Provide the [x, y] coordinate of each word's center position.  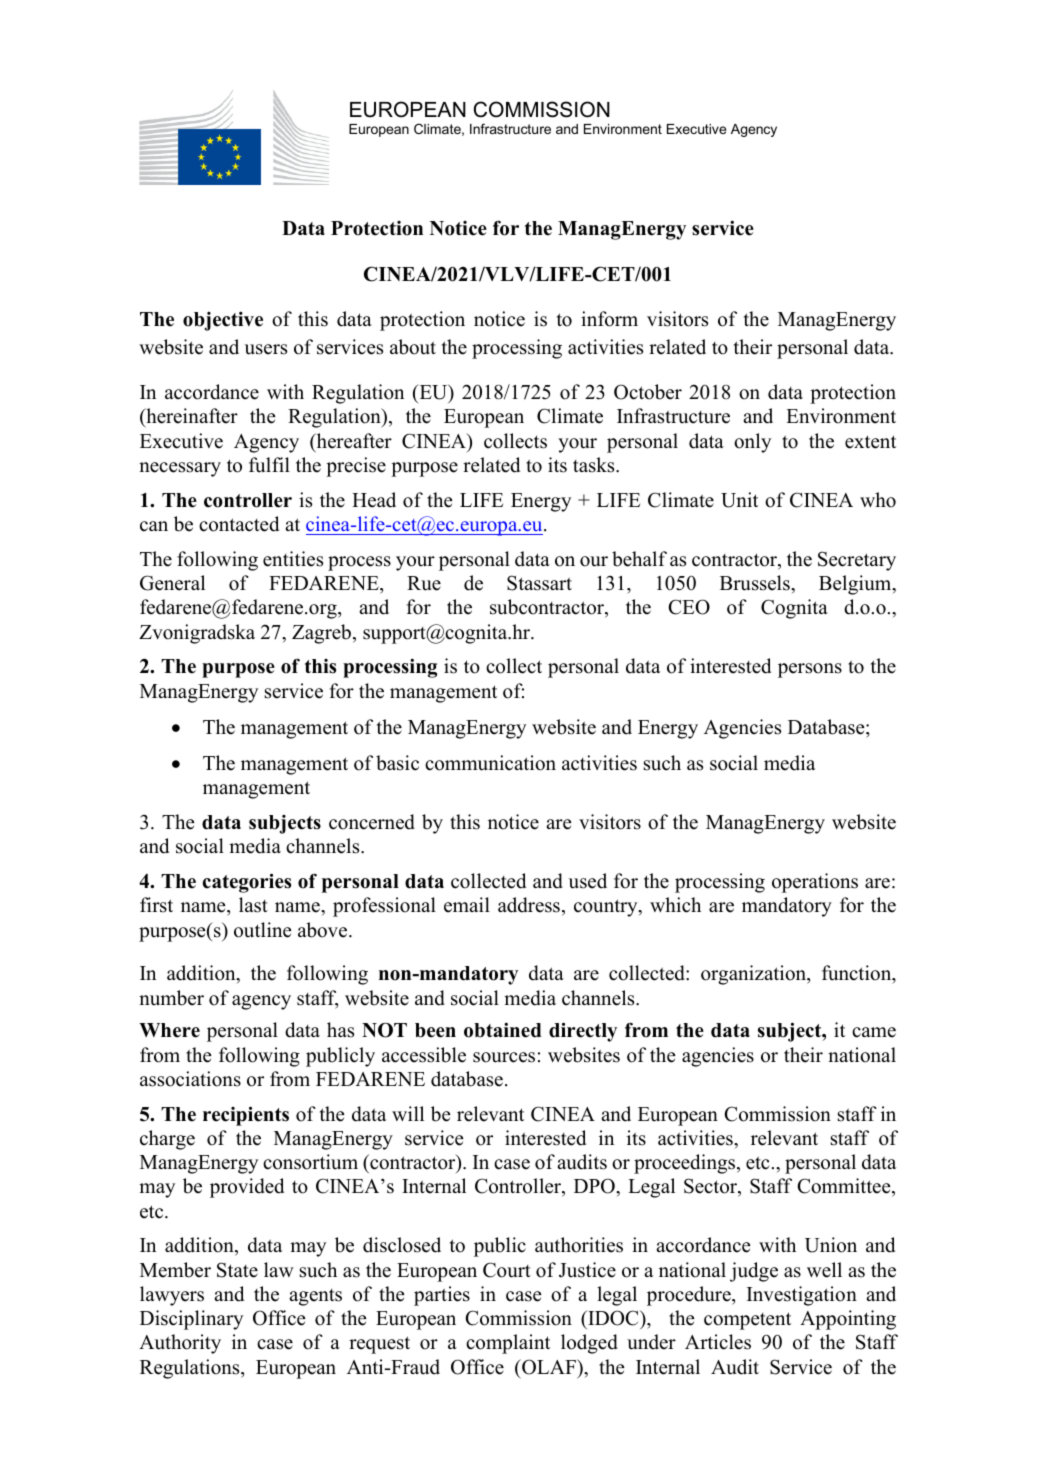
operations [815, 883]
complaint [508, 1344]
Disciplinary [191, 1320]
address [529, 905]
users [266, 349]
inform [609, 319]
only [752, 443]
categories [247, 883]
